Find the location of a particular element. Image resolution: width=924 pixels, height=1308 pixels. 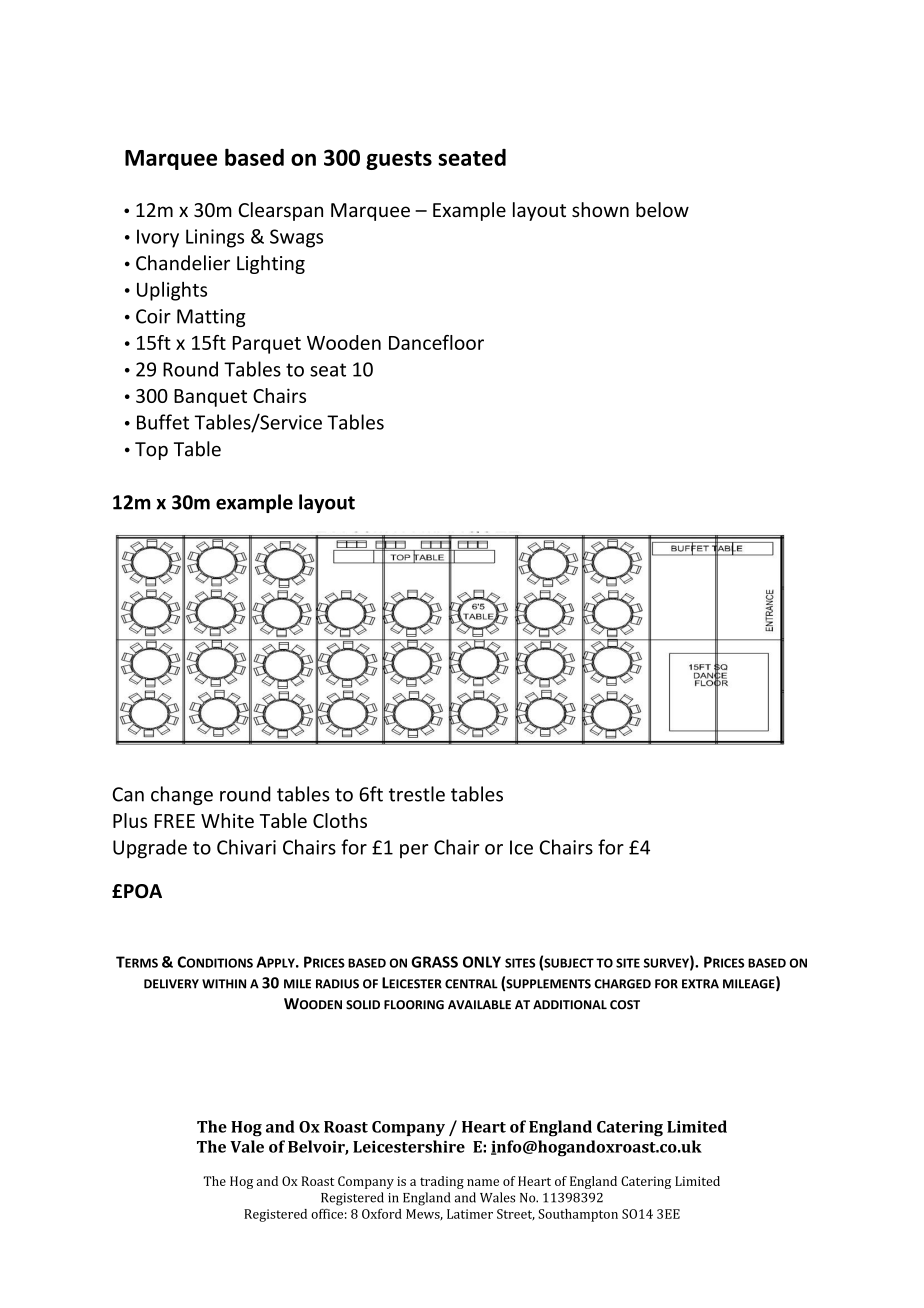

Linings is located at coordinates (215, 238).
